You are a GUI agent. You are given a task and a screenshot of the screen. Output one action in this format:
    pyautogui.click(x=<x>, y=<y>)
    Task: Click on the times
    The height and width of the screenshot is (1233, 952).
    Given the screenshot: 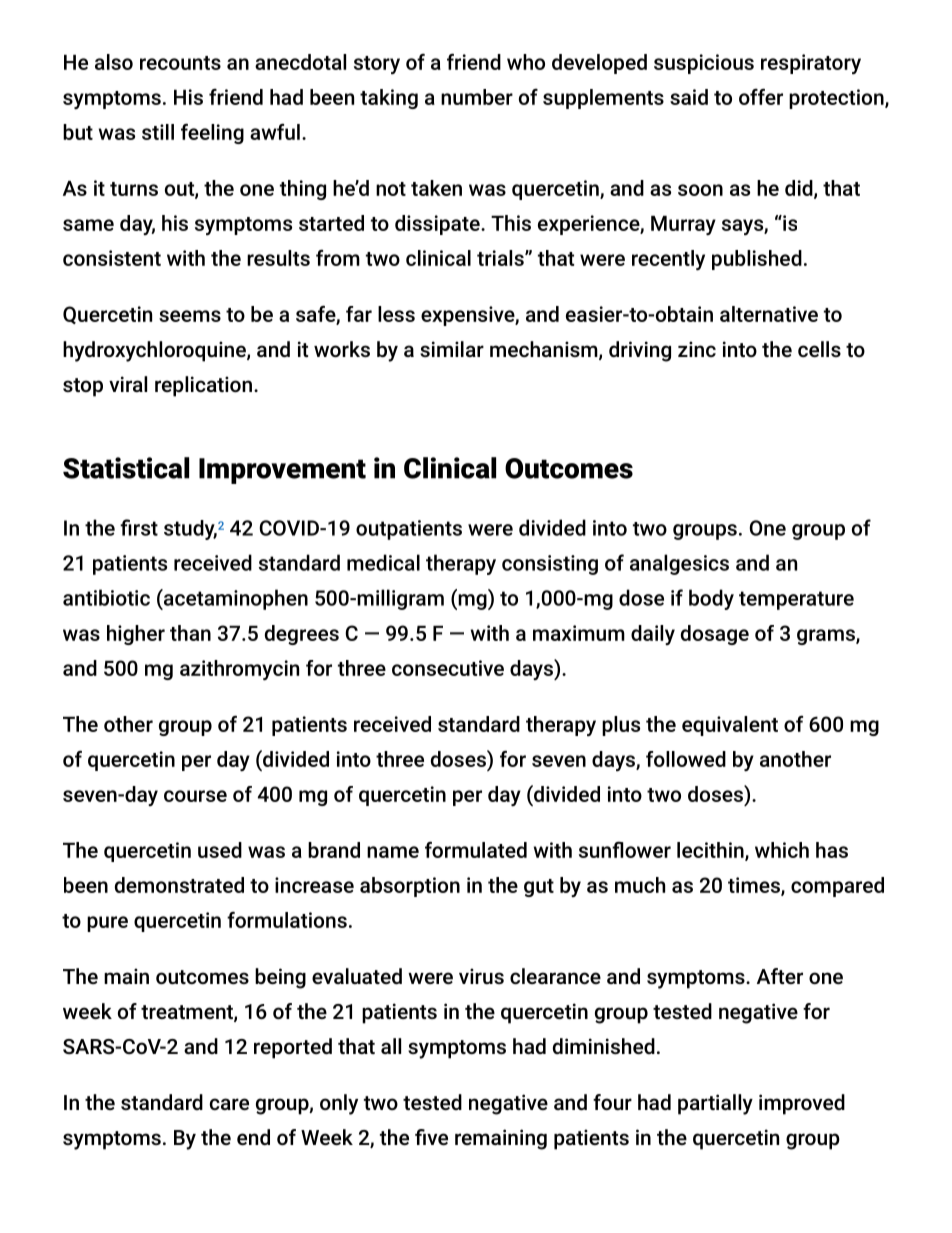 What is the action you would take?
    pyautogui.click(x=755, y=886)
